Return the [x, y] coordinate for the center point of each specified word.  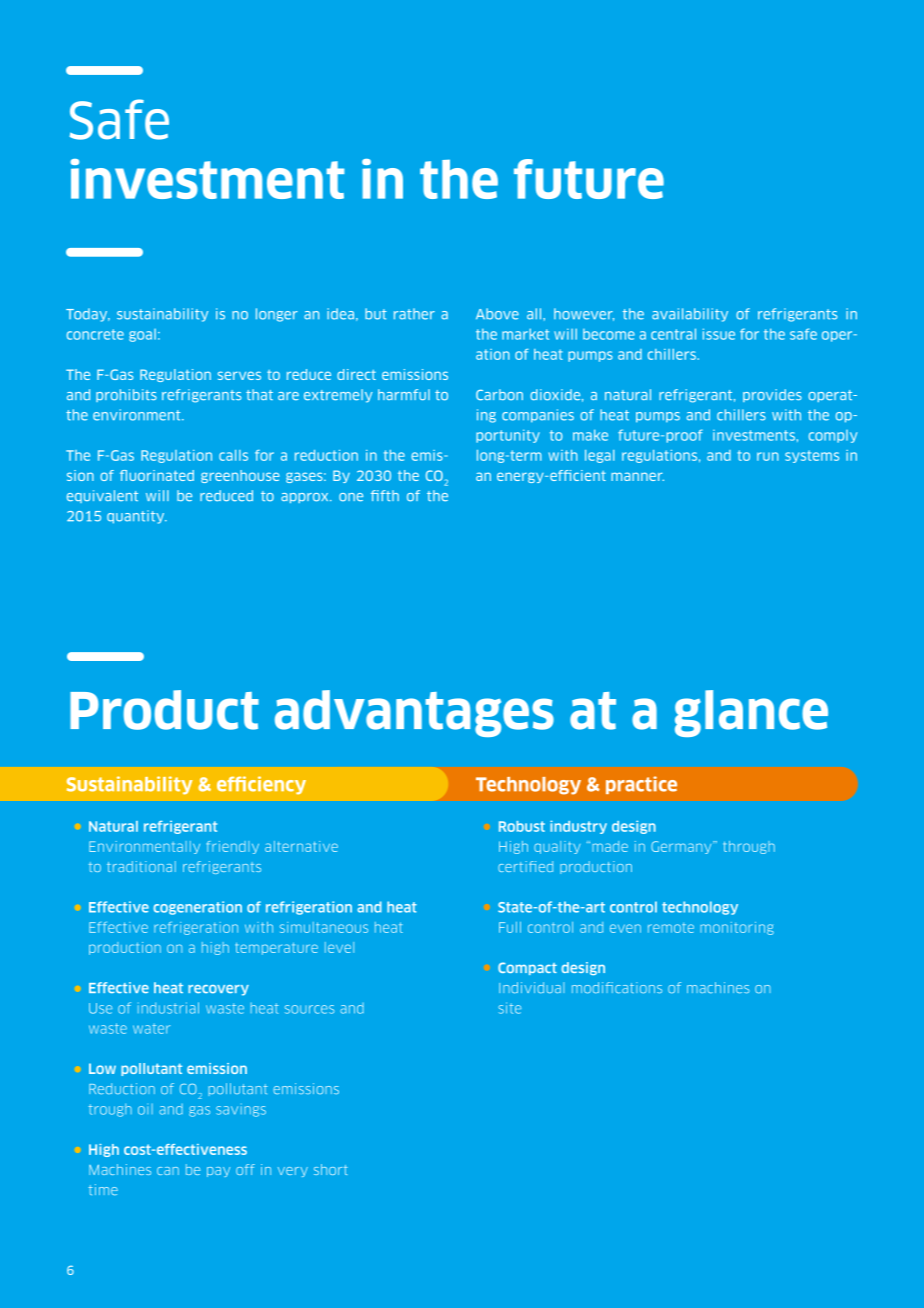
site [509, 1008]
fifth [385, 495]
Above [497, 314]
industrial [168, 1008]
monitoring [737, 928]
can [168, 1171]
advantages [414, 713]
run [767, 456]
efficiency [261, 785]
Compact [527, 968]
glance [751, 713]
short [331, 1169]
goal [142, 335]
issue [719, 334]
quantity [137, 517]
